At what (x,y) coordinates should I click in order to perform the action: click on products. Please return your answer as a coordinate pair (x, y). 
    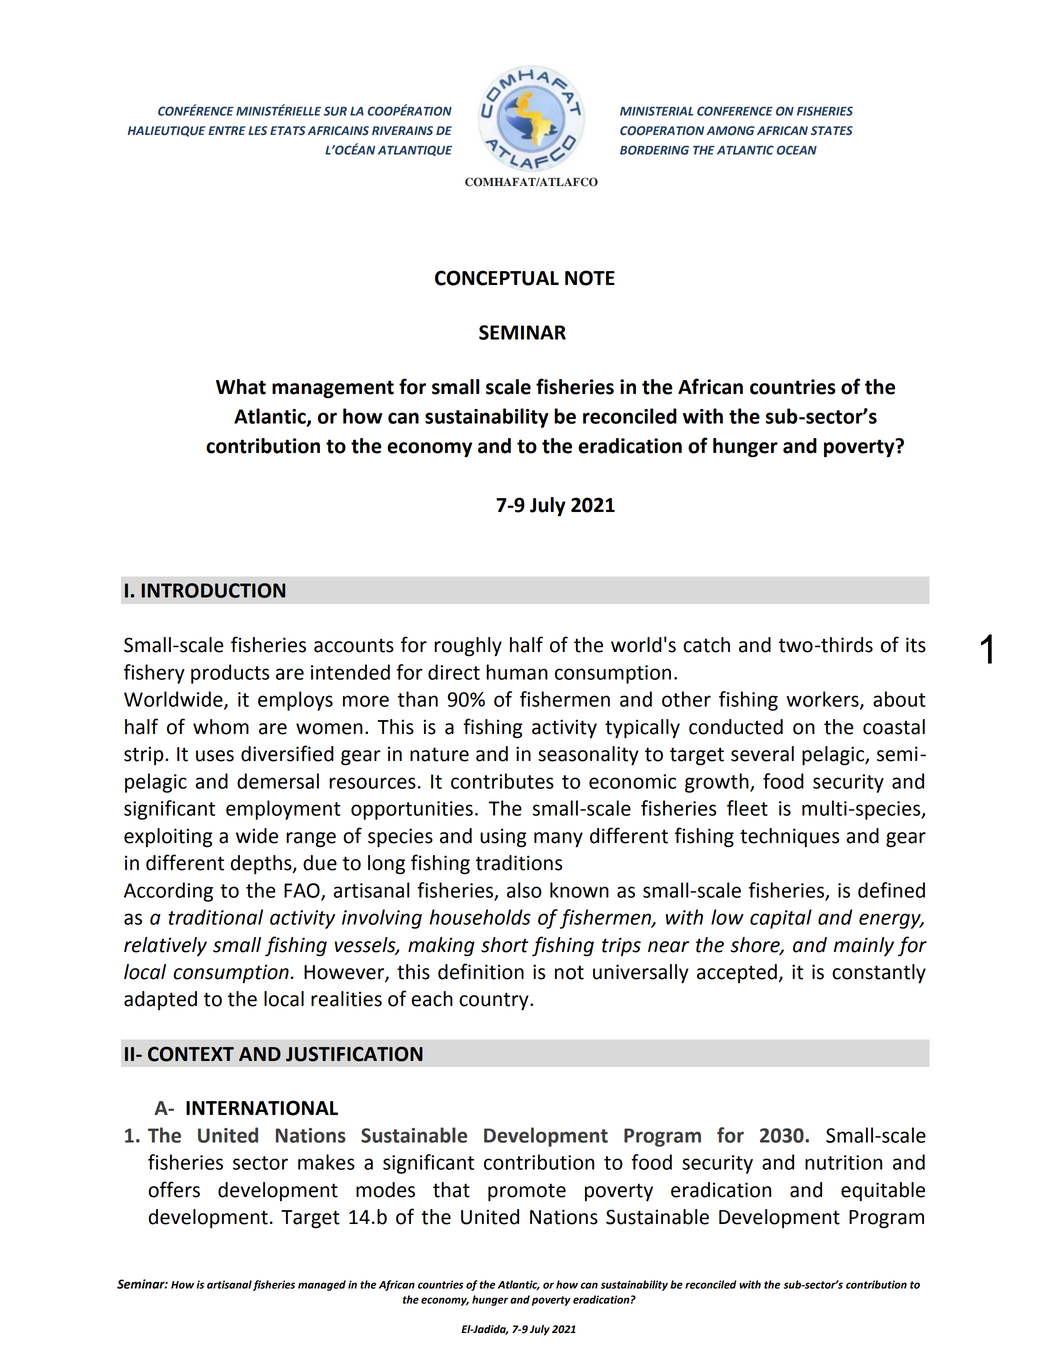
    Looking at the image, I should click on (230, 674).
